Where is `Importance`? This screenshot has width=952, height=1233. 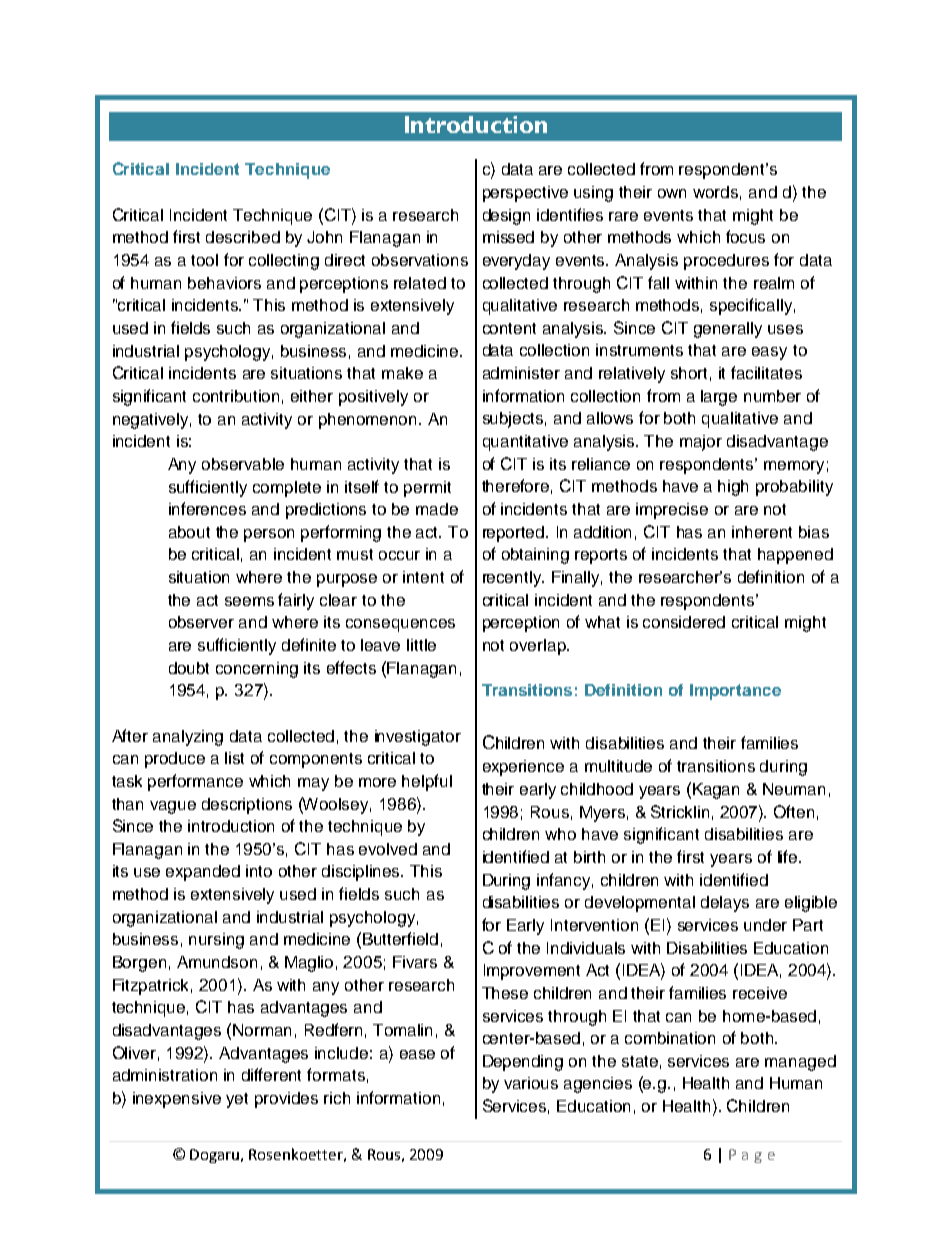
Importance is located at coordinates (735, 692).
